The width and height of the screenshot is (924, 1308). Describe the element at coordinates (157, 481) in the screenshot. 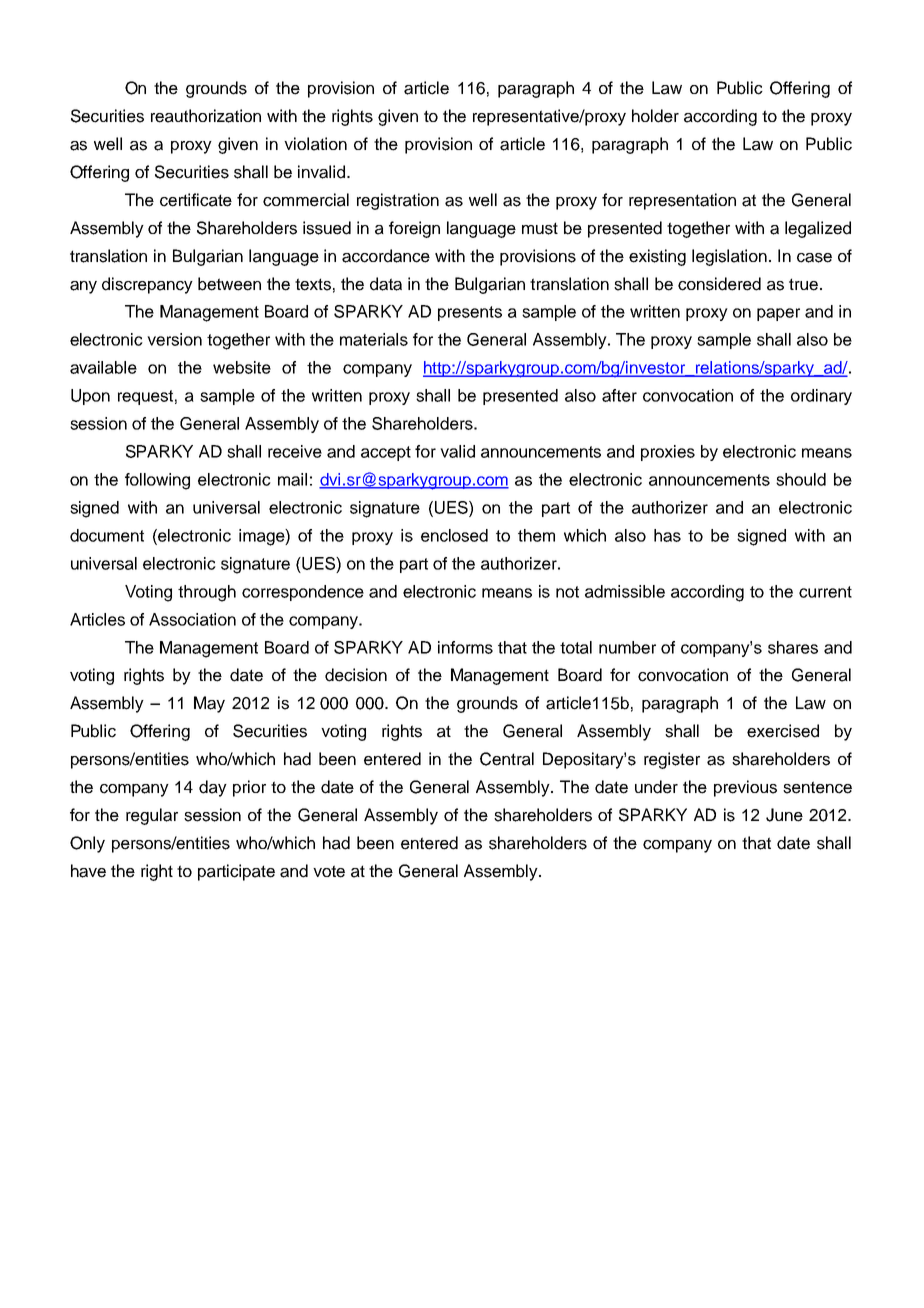

I see `following` at that location.
